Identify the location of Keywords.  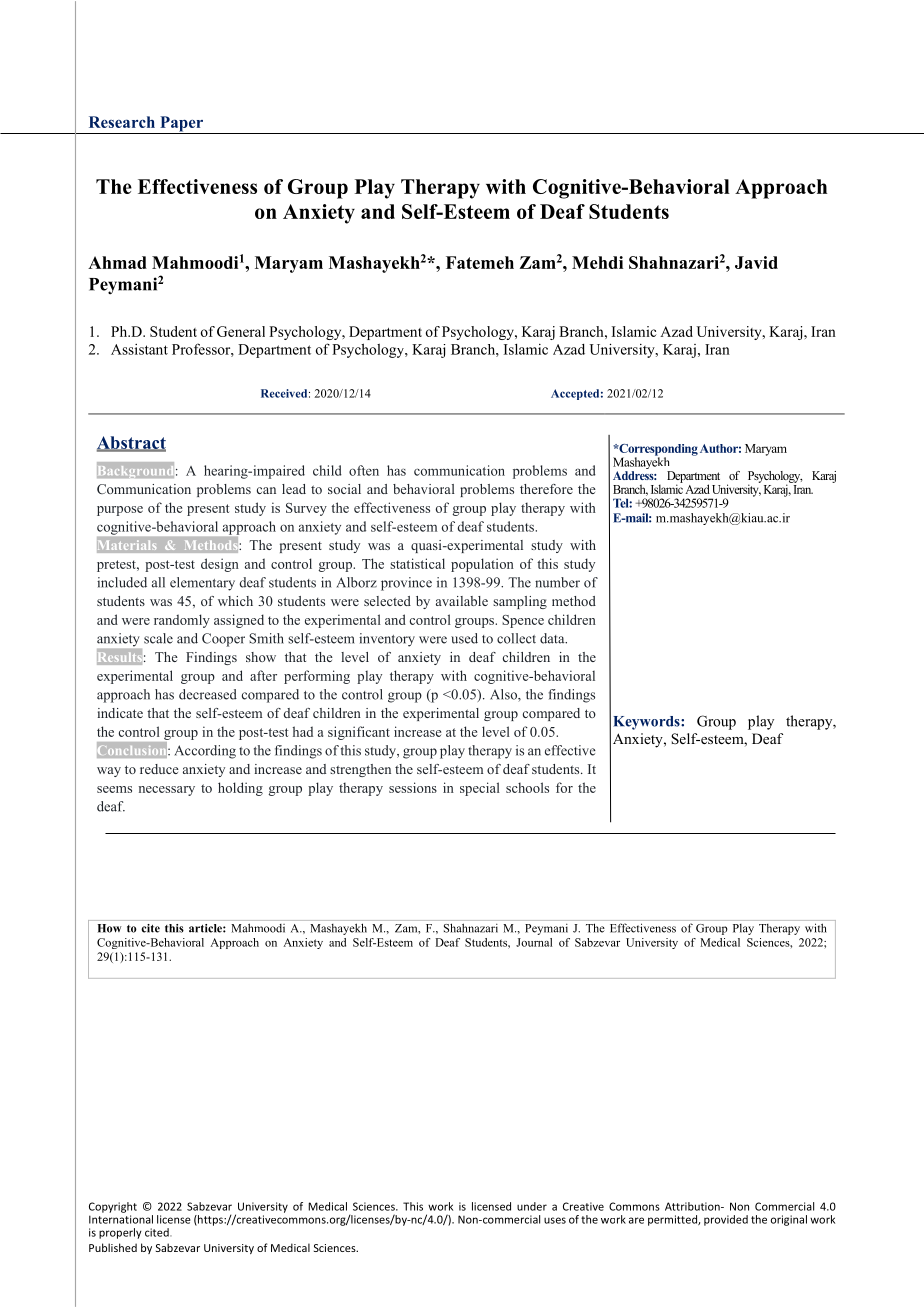
(647, 723).
